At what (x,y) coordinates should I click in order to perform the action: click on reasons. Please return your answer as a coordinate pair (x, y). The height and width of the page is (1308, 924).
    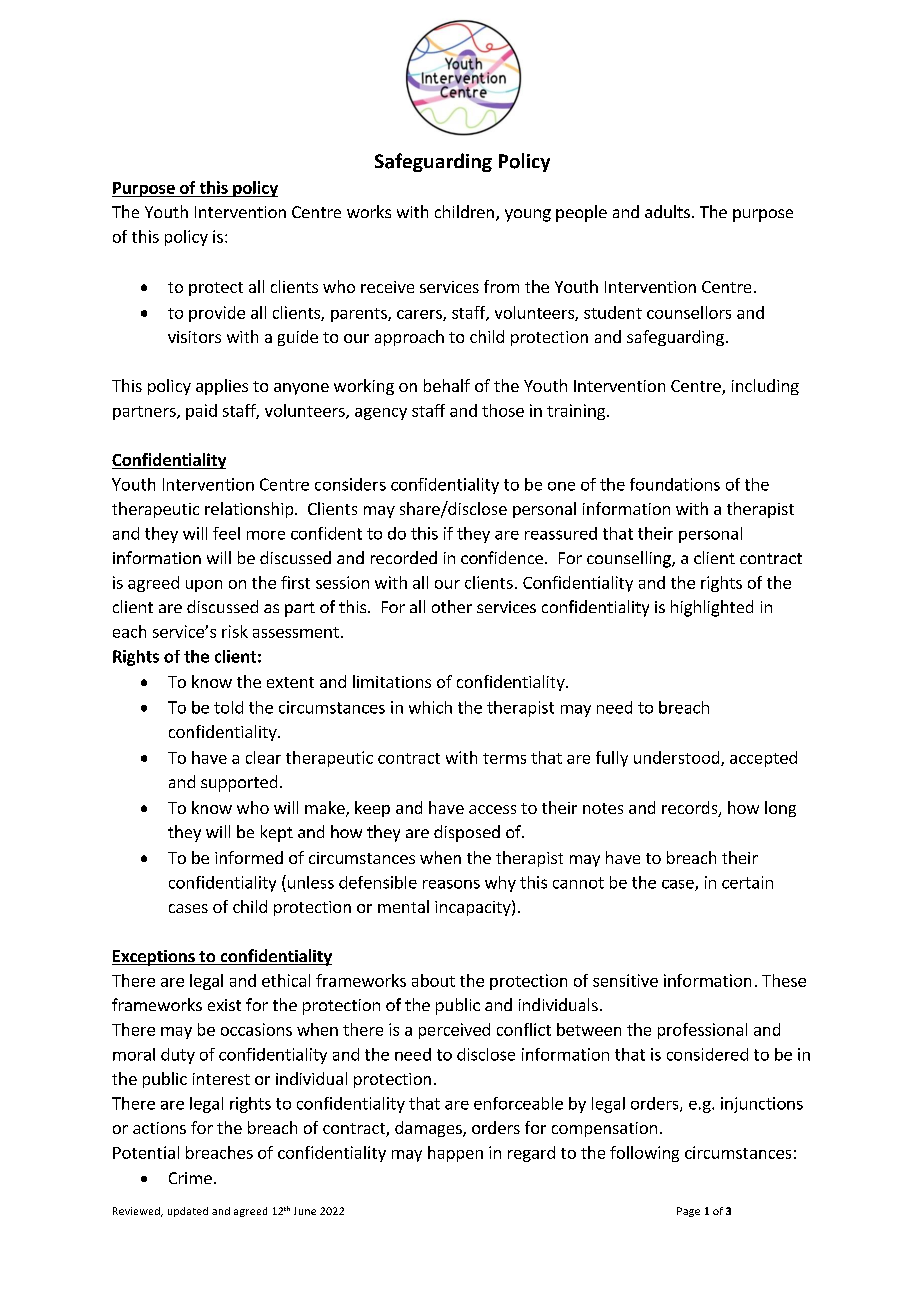
    Looking at the image, I should click on (451, 884).
